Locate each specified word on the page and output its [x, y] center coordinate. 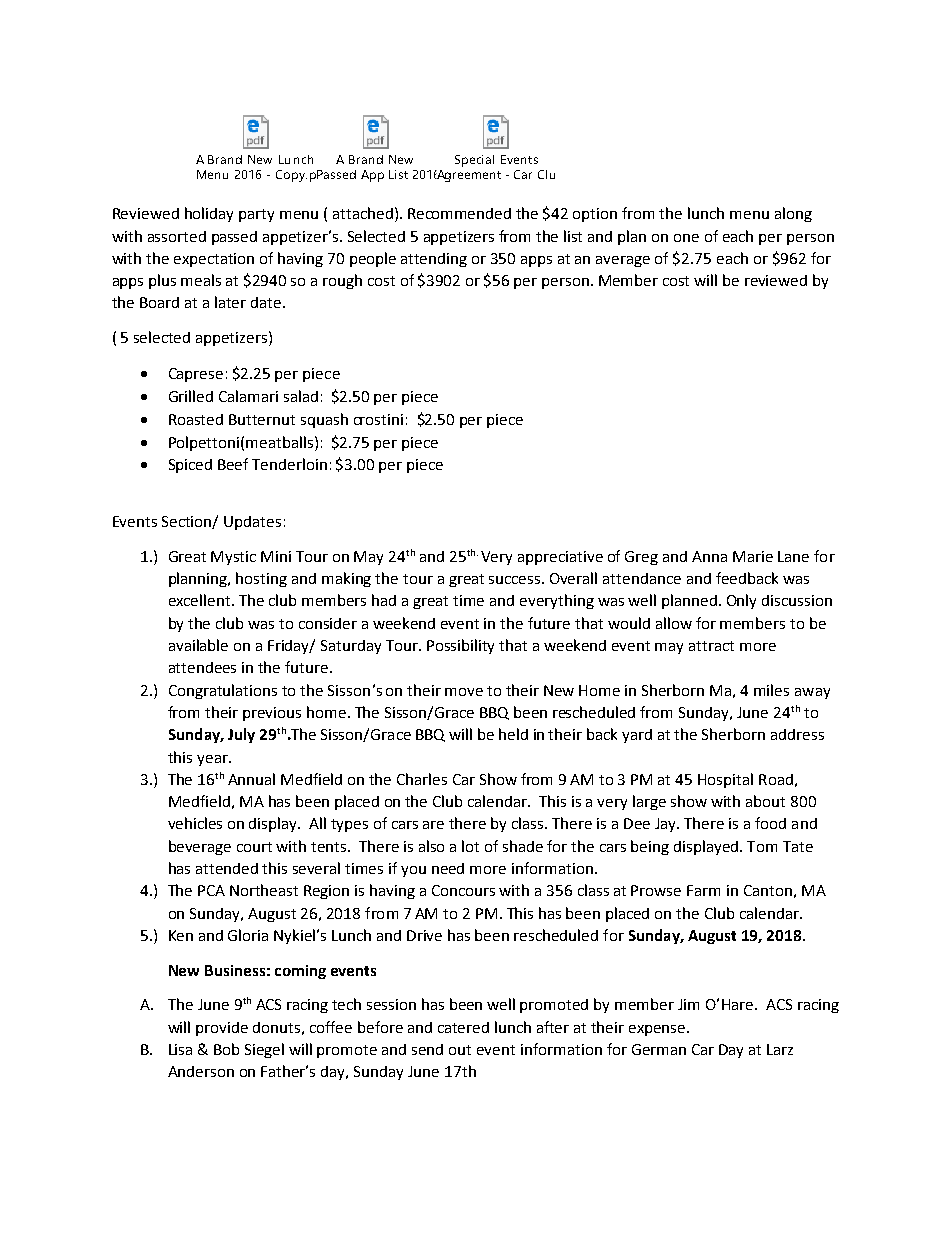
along [793, 214]
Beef [233, 464]
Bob [226, 1049]
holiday [209, 214]
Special [474, 161]
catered [463, 1027]
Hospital [725, 780]
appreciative [560, 558]
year [213, 760]
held [513, 734]
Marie [753, 556]
